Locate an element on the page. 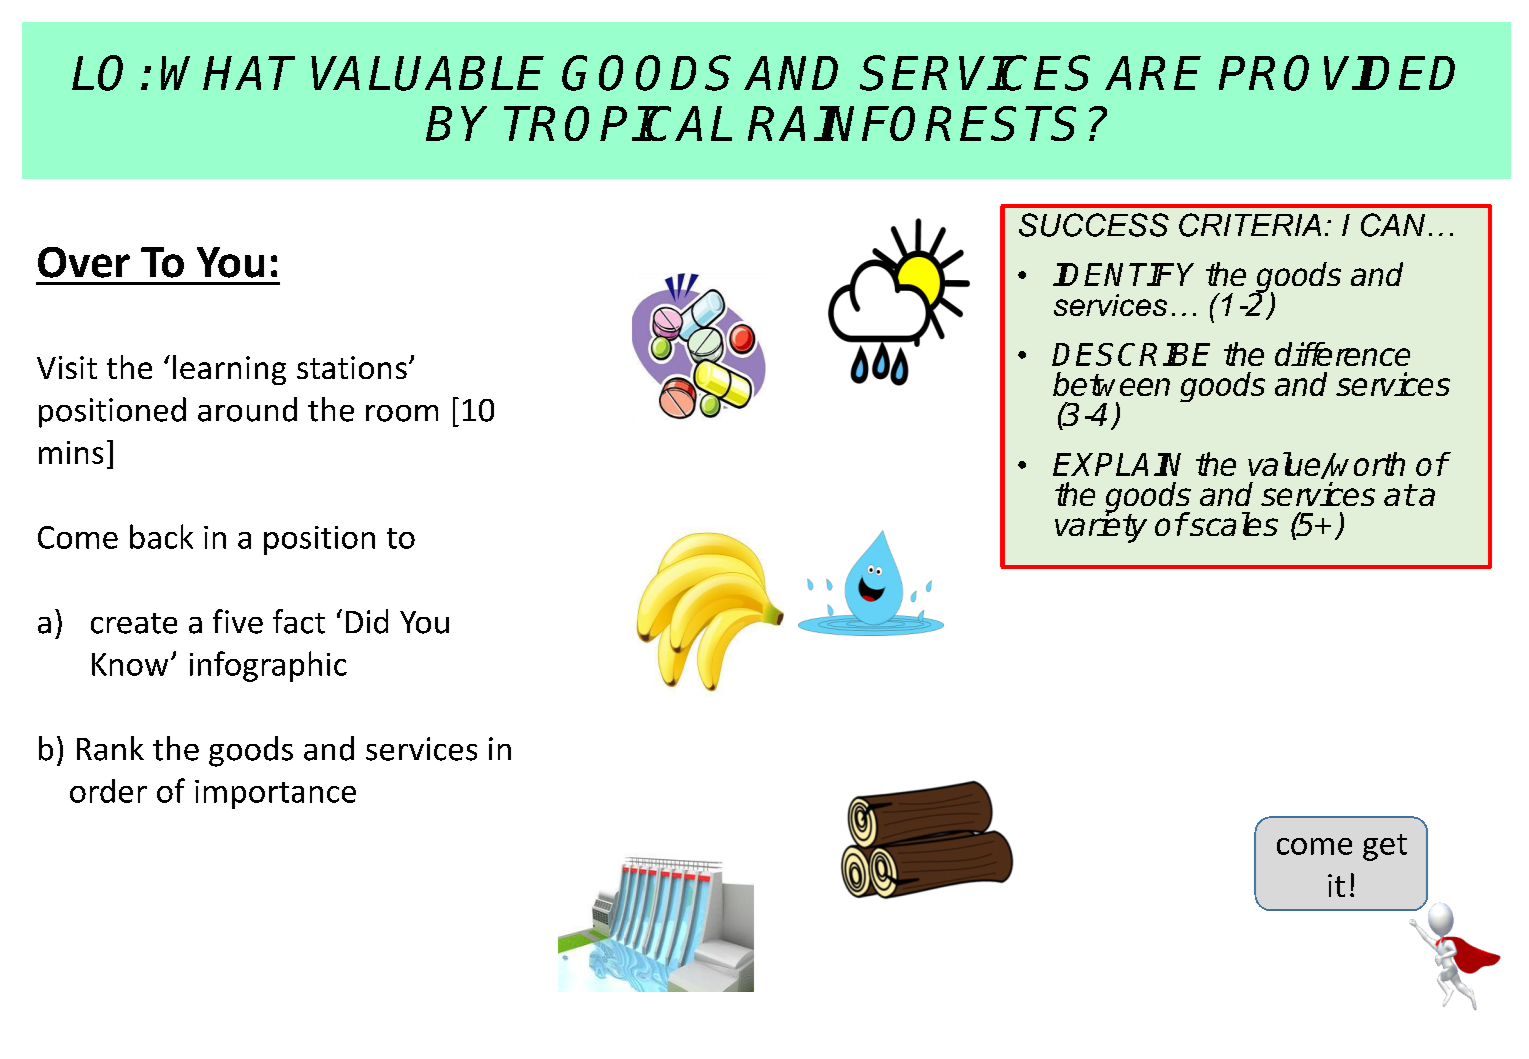 The width and height of the image is (1529, 1059). ARE is located at coordinates (1153, 73).
